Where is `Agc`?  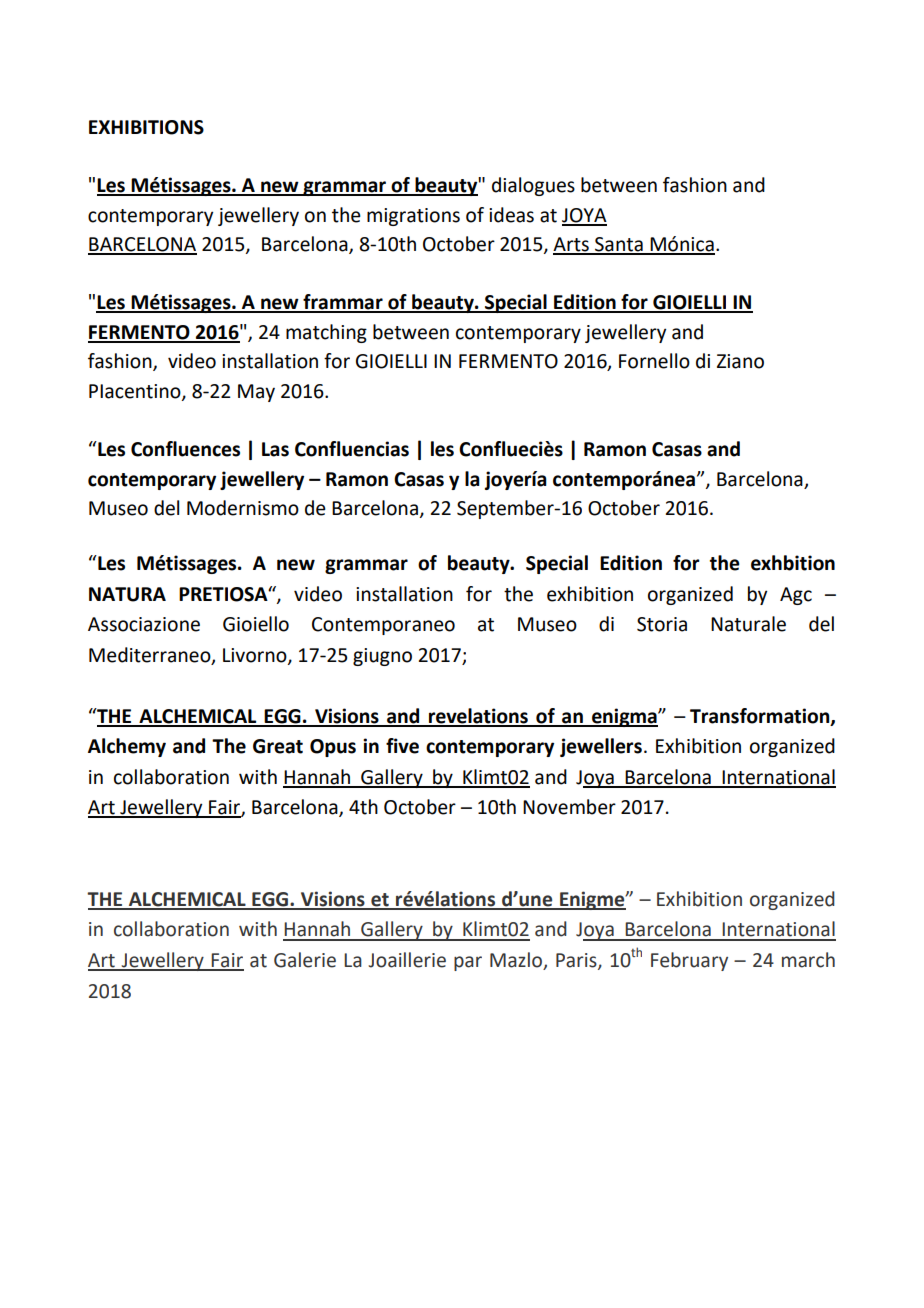 Agc is located at coordinates (796, 596).
